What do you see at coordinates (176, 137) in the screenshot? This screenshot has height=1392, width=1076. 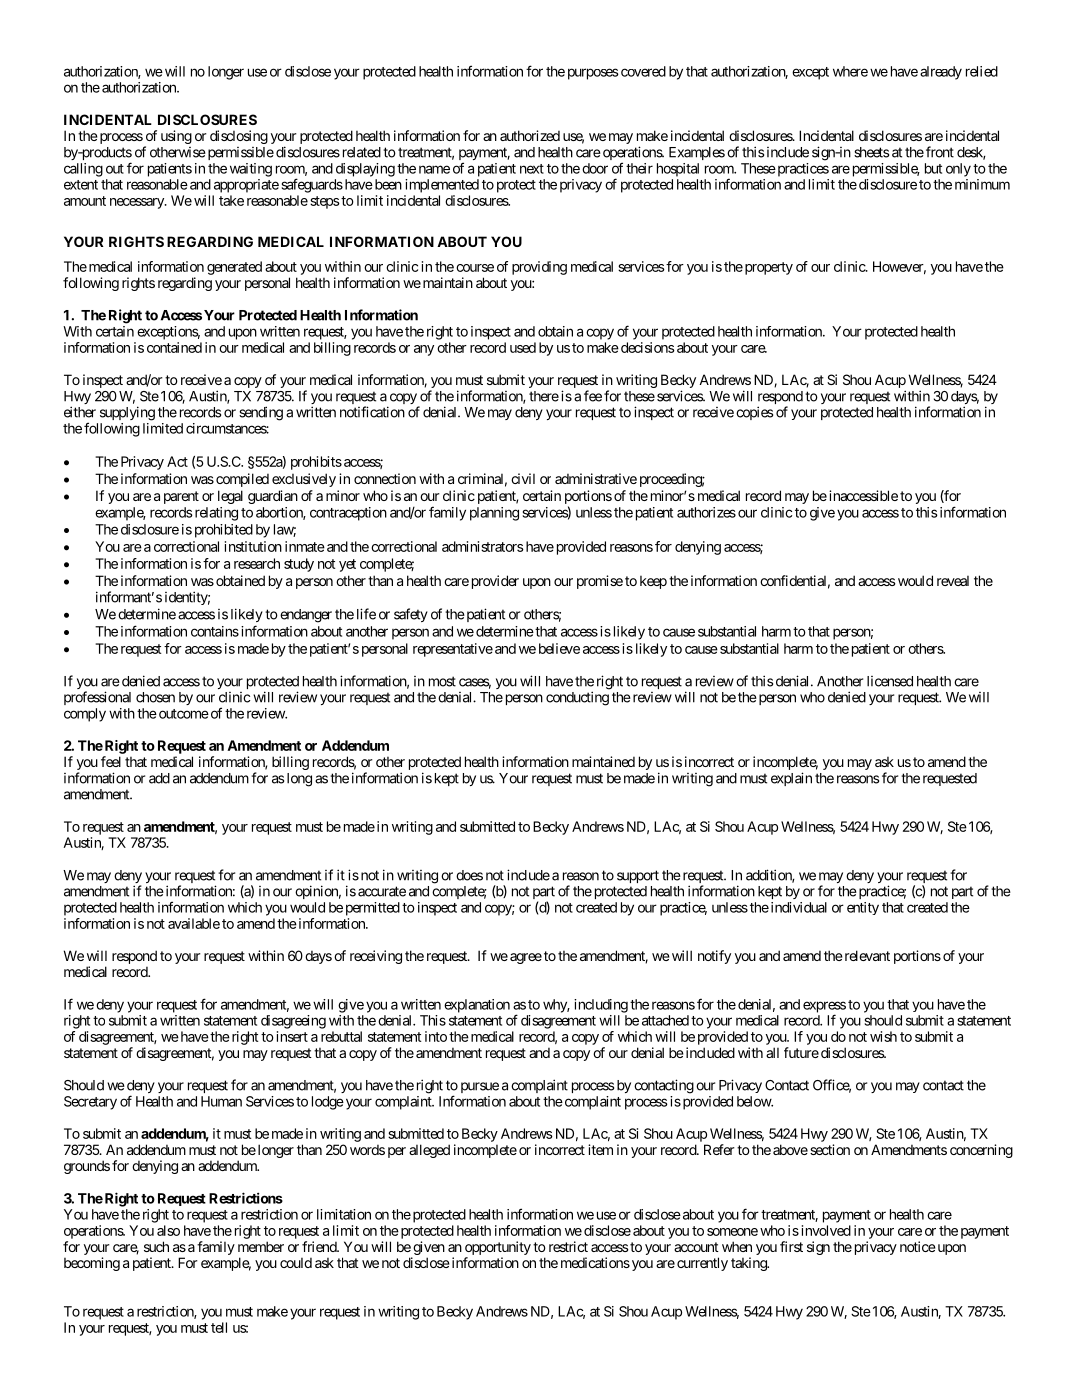 I see `using` at bounding box center [176, 137].
